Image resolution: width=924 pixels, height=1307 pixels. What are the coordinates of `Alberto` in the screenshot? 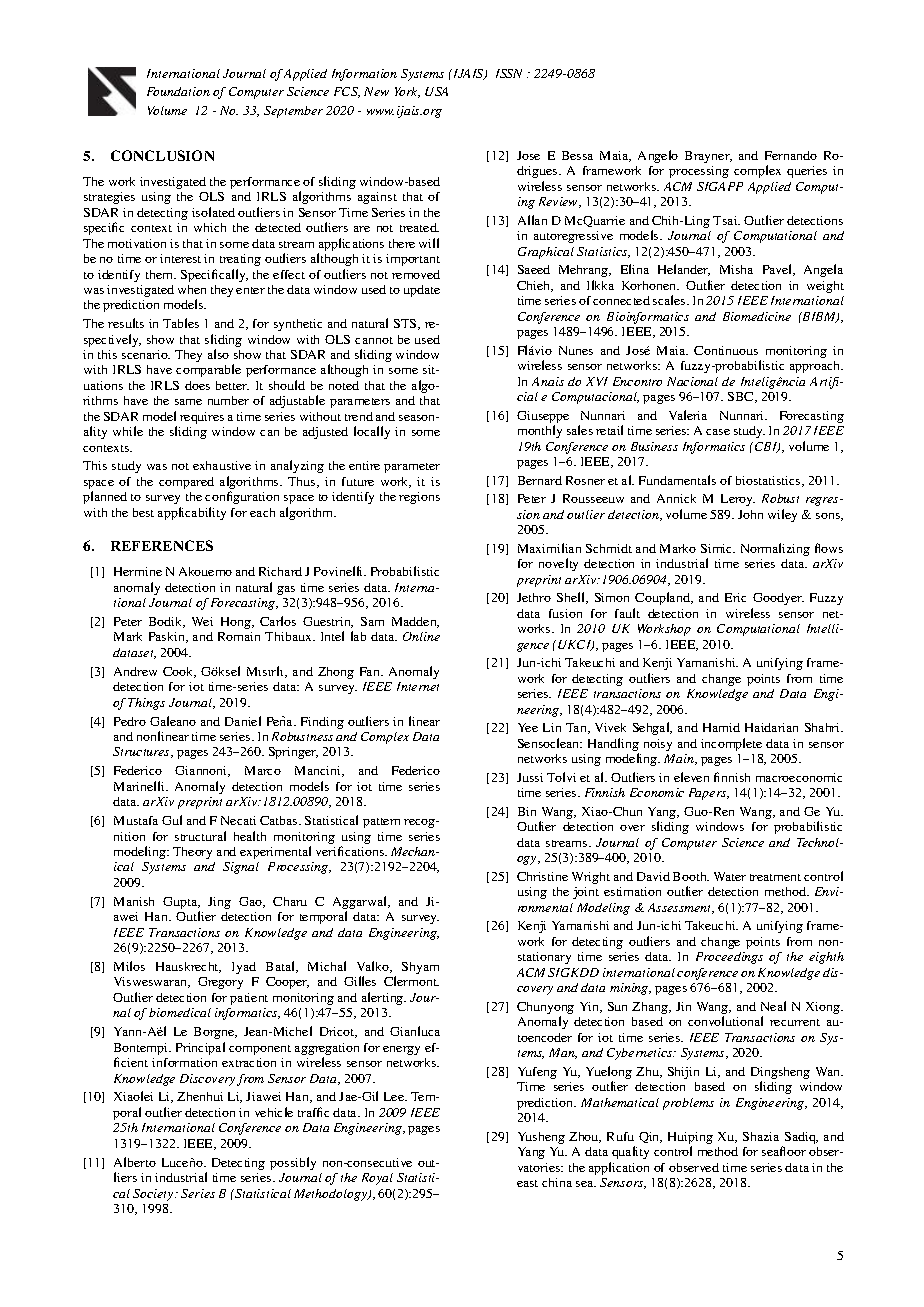 It's located at (135, 1162).
